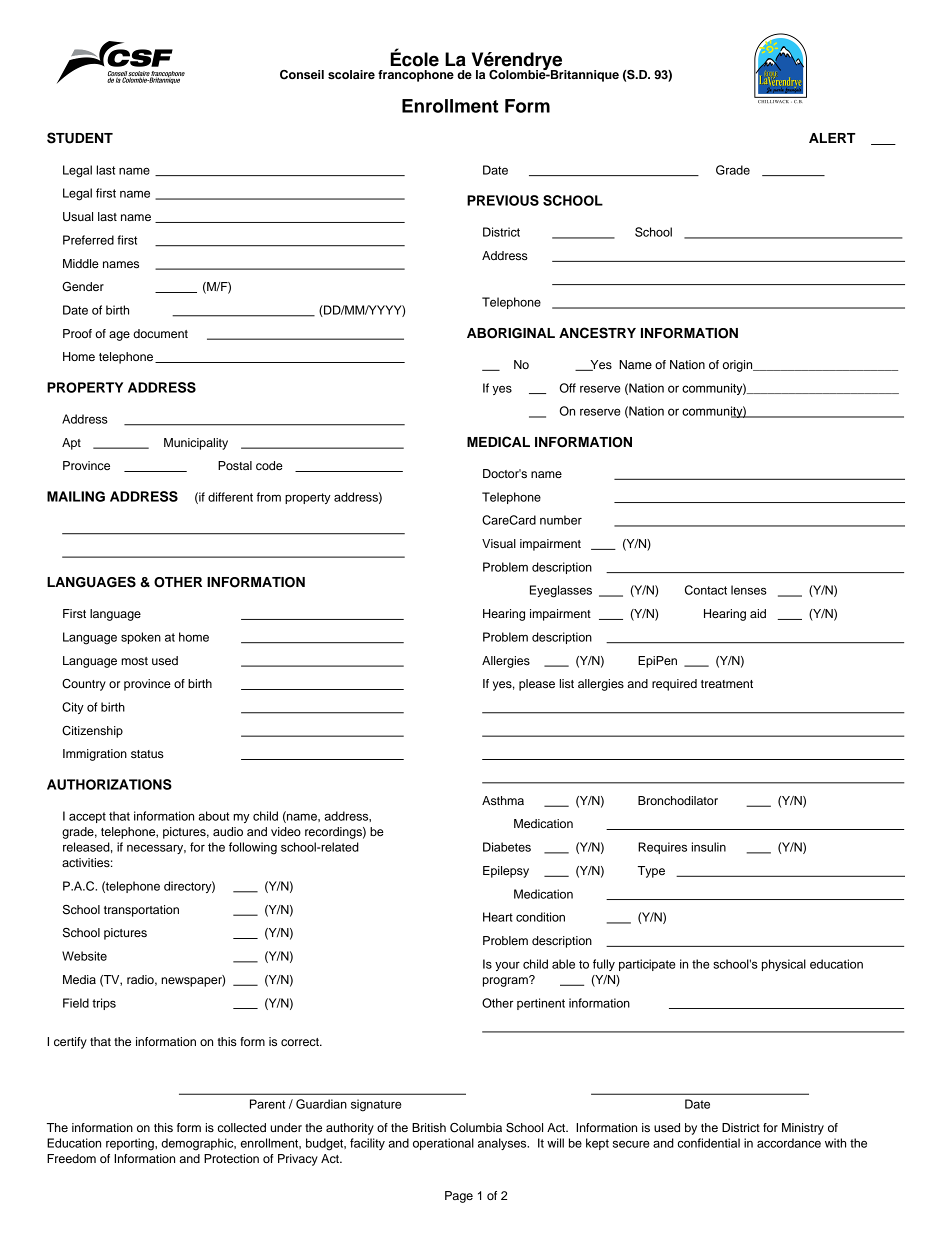 The image size is (952, 1233). Describe the element at coordinates (498, 442) in the screenshot. I see `MEDICAL` at that location.
